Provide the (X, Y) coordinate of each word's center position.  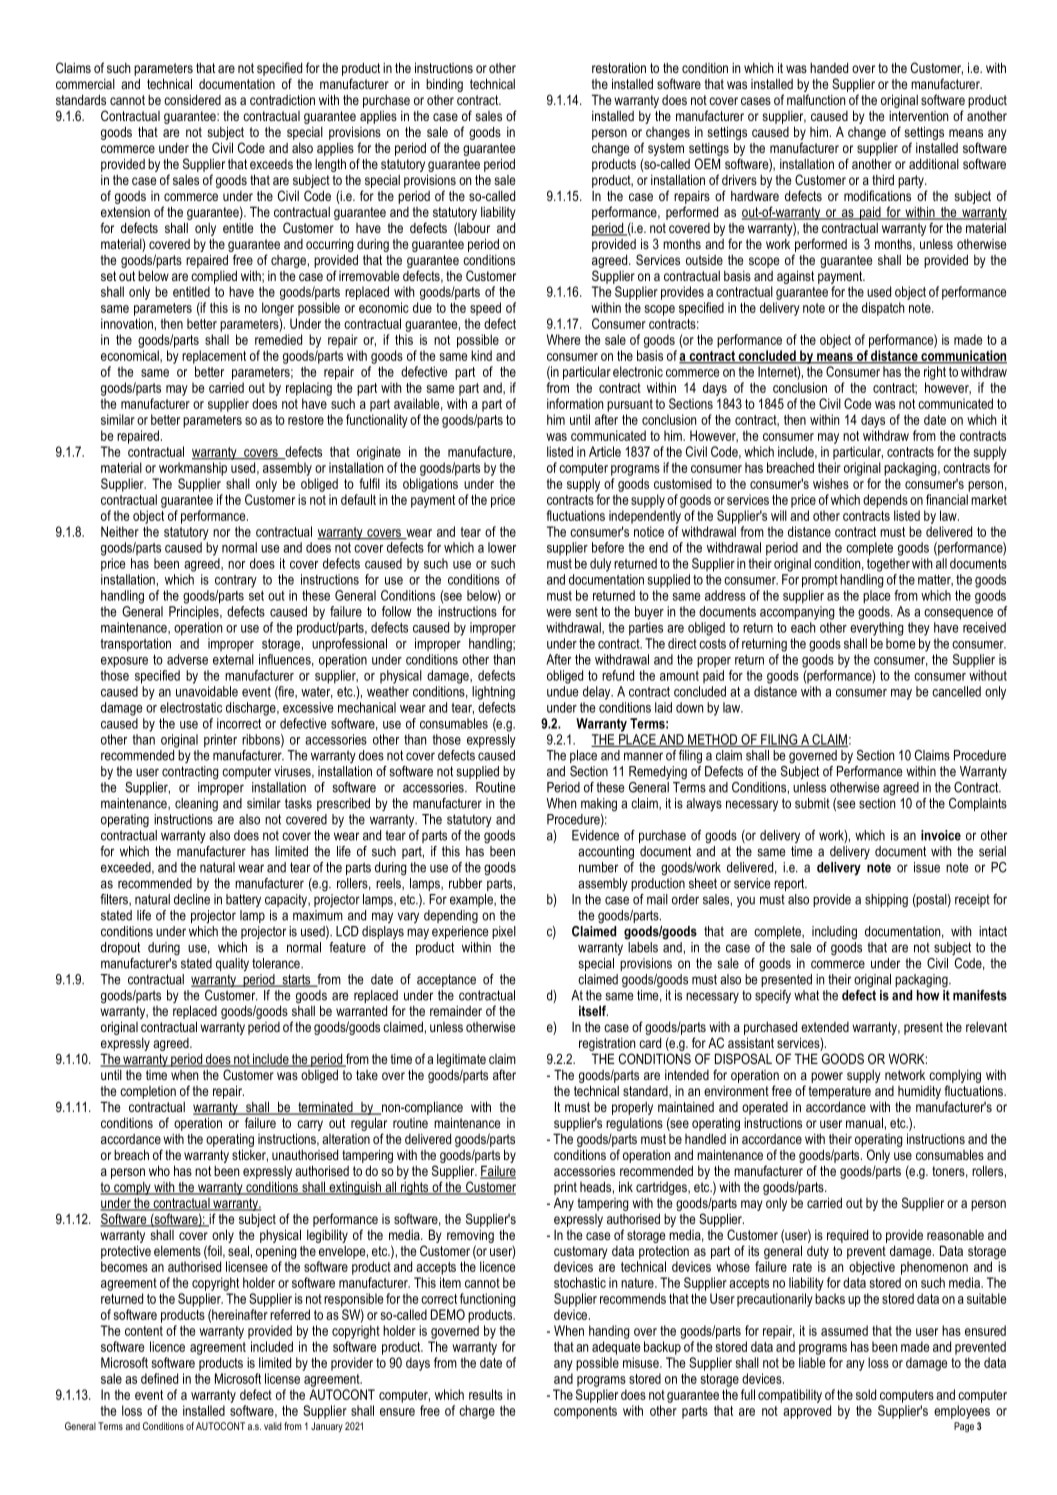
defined (159, 1378)
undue (563, 691)
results (486, 1394)
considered (192, 99)
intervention (918, 116)
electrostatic (191, 707)
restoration (619, 67)
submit (812, 803)
